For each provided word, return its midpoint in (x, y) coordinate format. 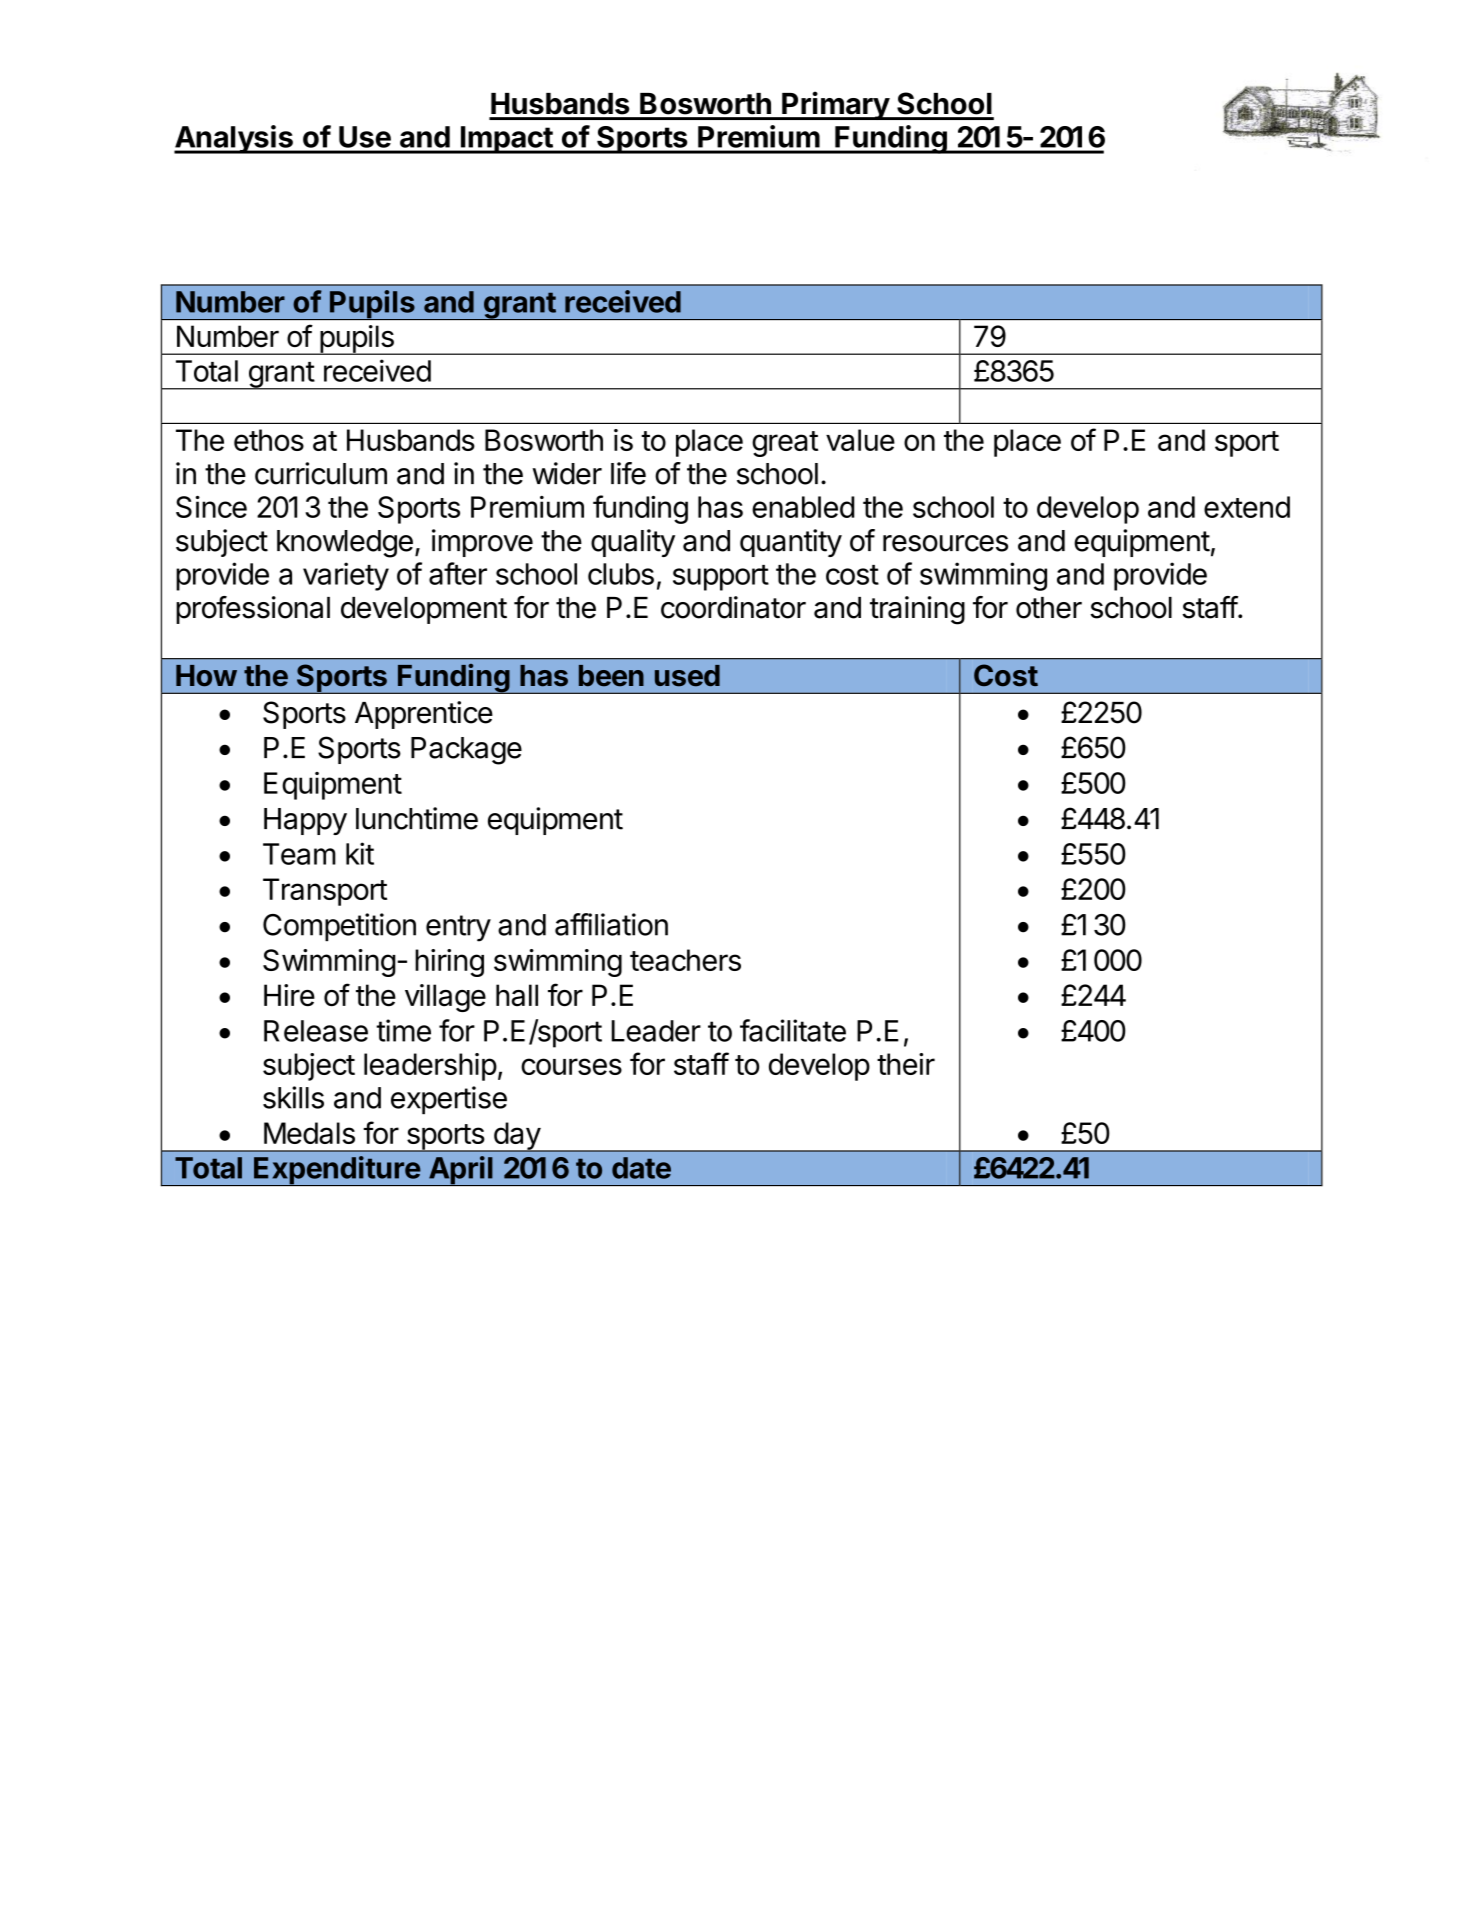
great (785, 444)
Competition (339, 927)
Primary (835, 105)
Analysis (234, 139)
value (860, 440)
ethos (269, 440)
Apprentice (424, 715)
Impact (506, 140)
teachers (685, 960)
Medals (309, 1133)
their (906, 1064)
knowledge (345, 544)
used (687, 676)
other (1049, 608)
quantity (791, 543)
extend (1247, 507)
